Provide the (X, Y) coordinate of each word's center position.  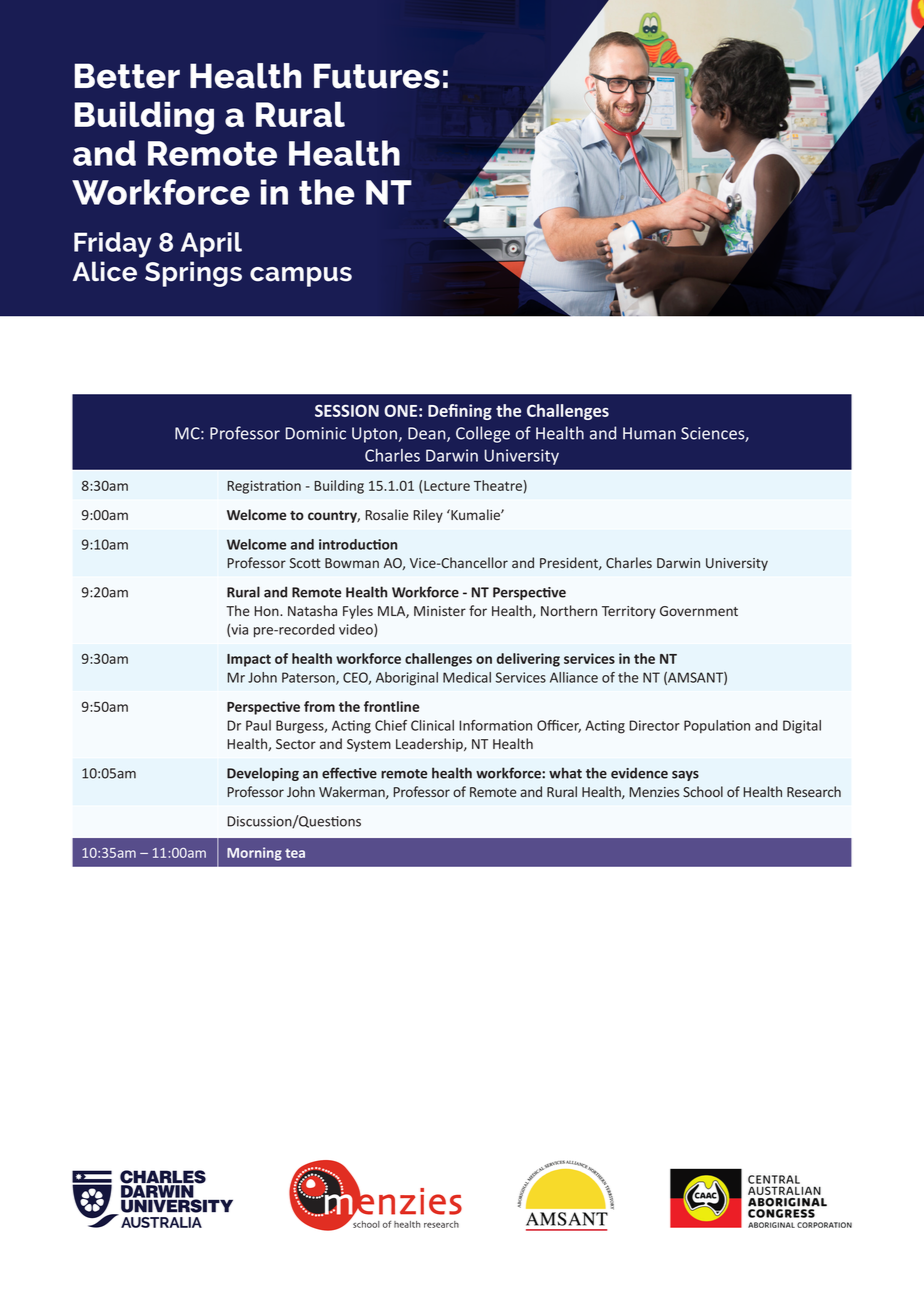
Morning (254, 854)
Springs (193, 274)
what (565, 773)
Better (127, 76)
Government (699, 611)
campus (301, 277)
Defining (460, 412)
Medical (467, 677)
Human (649, 433)
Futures (377, 76)
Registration (264, 487)
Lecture (447, 486)
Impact (249, 660)
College (483, 434)
